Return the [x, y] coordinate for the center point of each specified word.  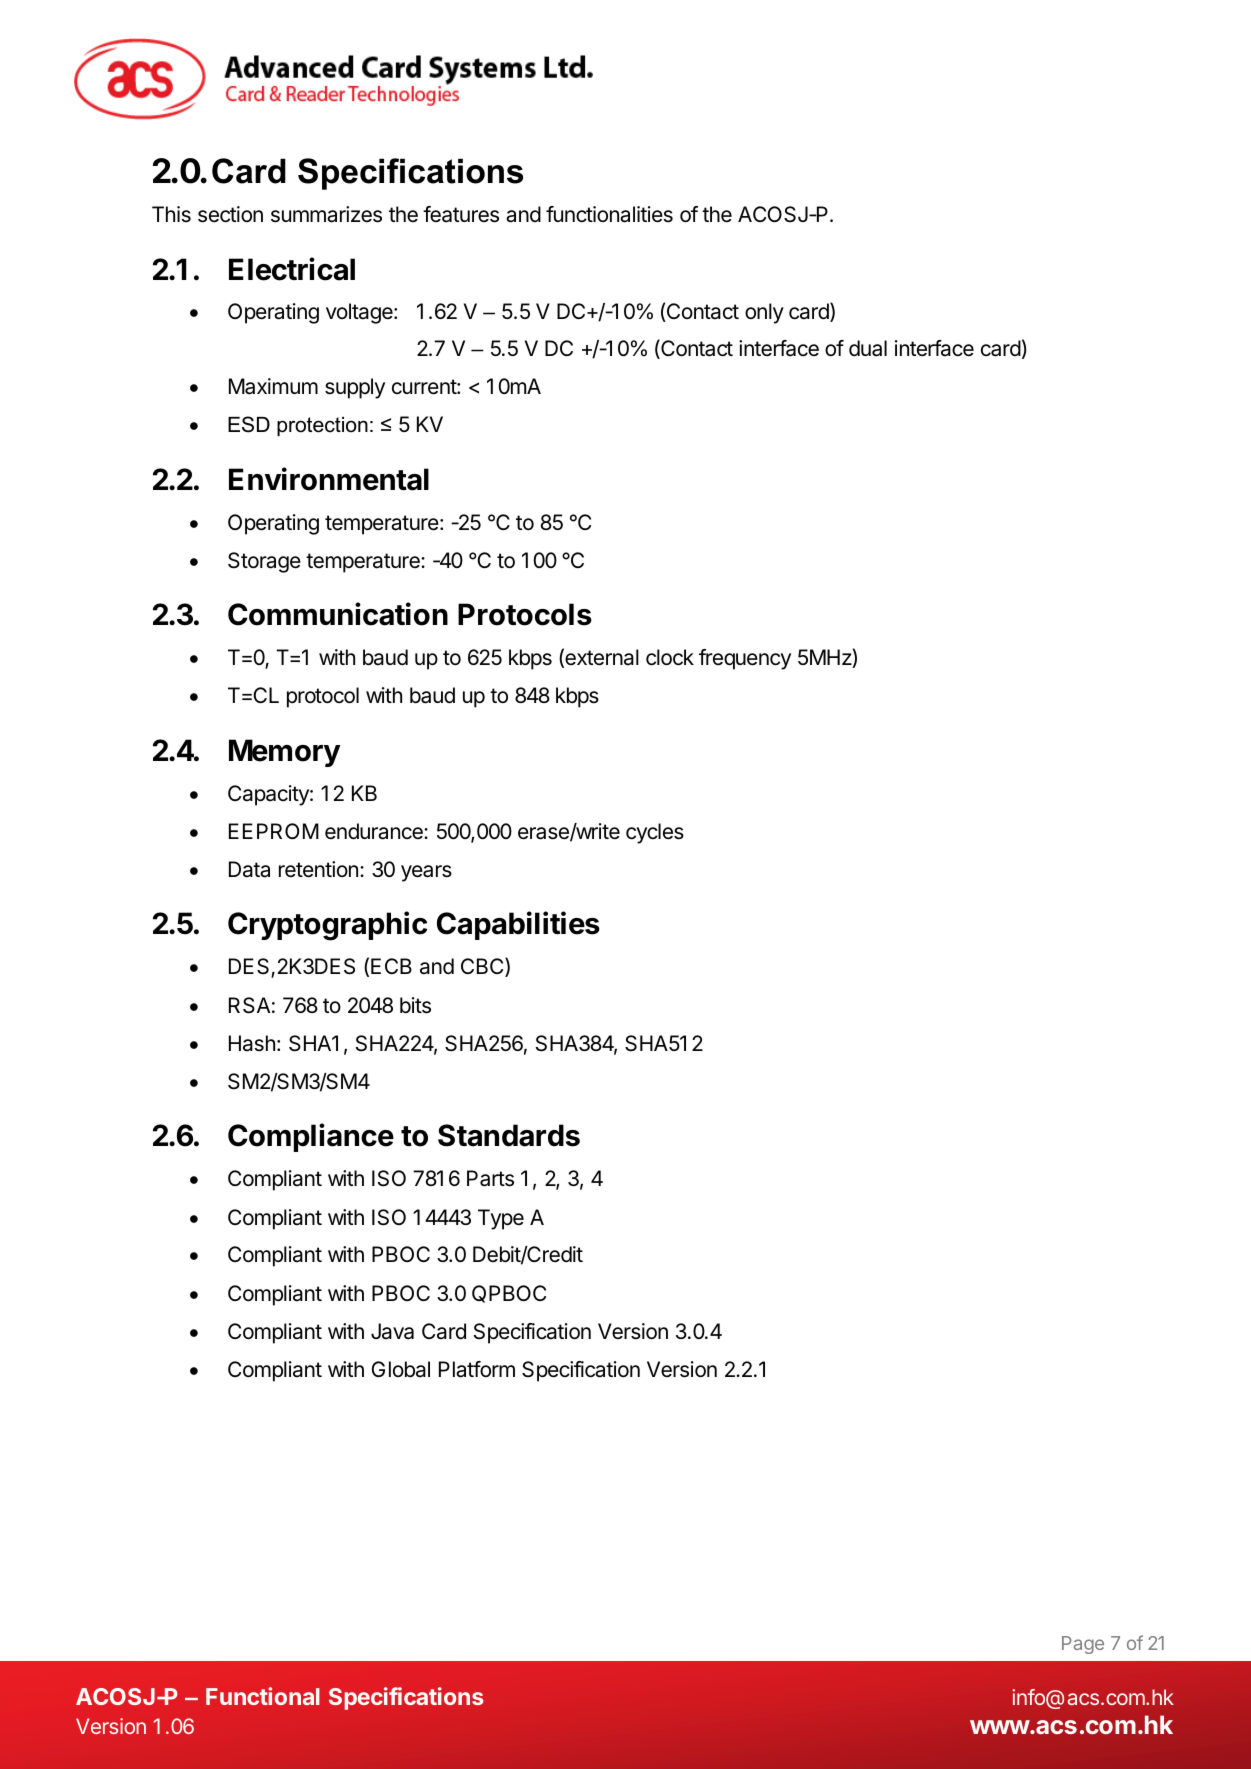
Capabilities [518, 925]
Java [392, 1331]
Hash [252, 1043]
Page [1083, 1645]
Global [400, 1369]
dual [868, 348]
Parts [490, 1178]
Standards [509, 1135]
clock [670, 657]
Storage [264, 562]
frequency [745, 659]
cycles [655, 833]
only [764, 313]
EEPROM [274, 831]
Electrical [292, 269]
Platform [477, 1369]
